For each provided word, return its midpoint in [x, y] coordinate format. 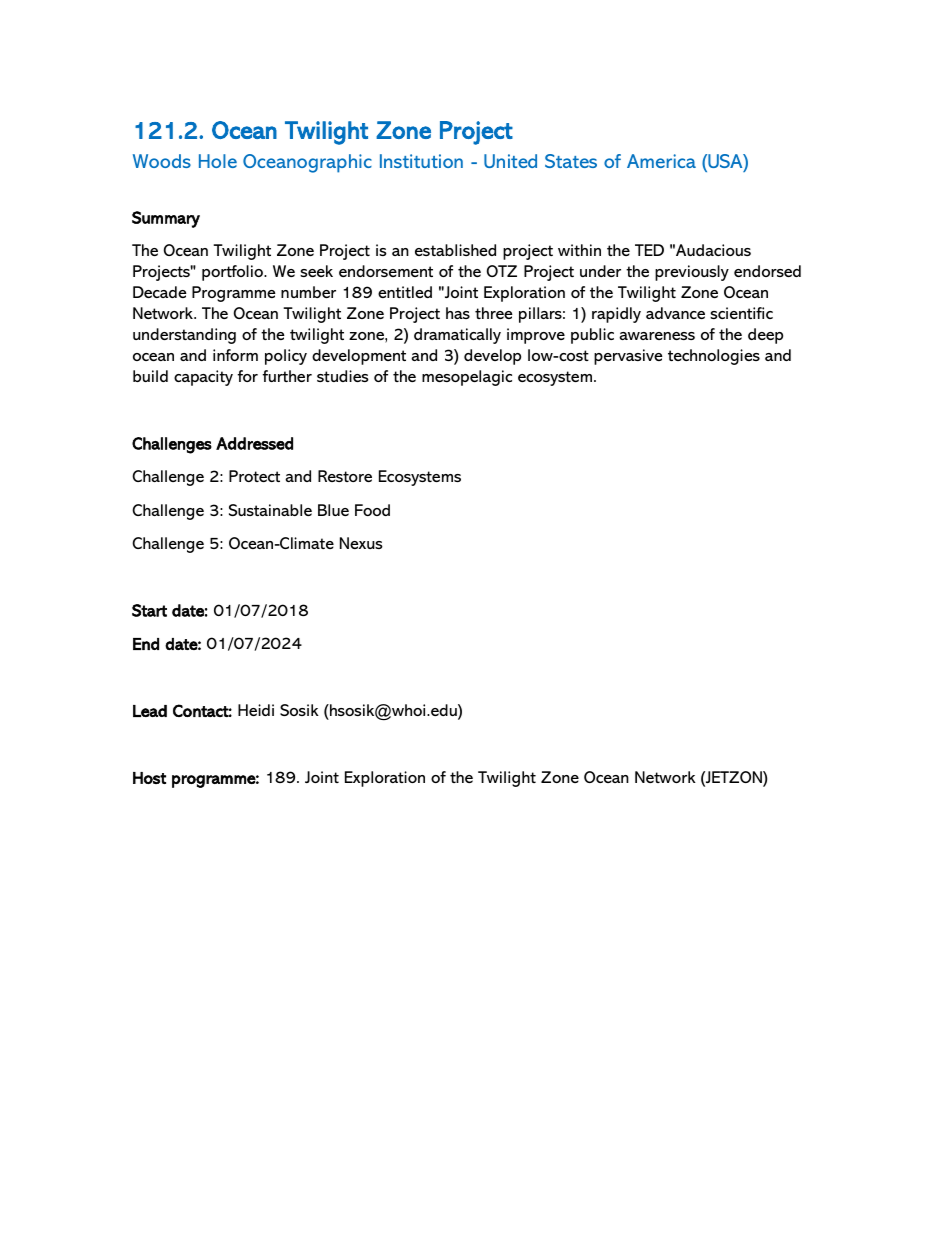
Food [372, 510]
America [661, 161]
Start [149, 610]
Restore [345, 476]
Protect [254, 476]
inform [235, 355]
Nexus [361, 543]
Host [149, 778]
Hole [218, 161]
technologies [714, 357]
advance [675, 313]
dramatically [457, 336]
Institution [421, 161]
